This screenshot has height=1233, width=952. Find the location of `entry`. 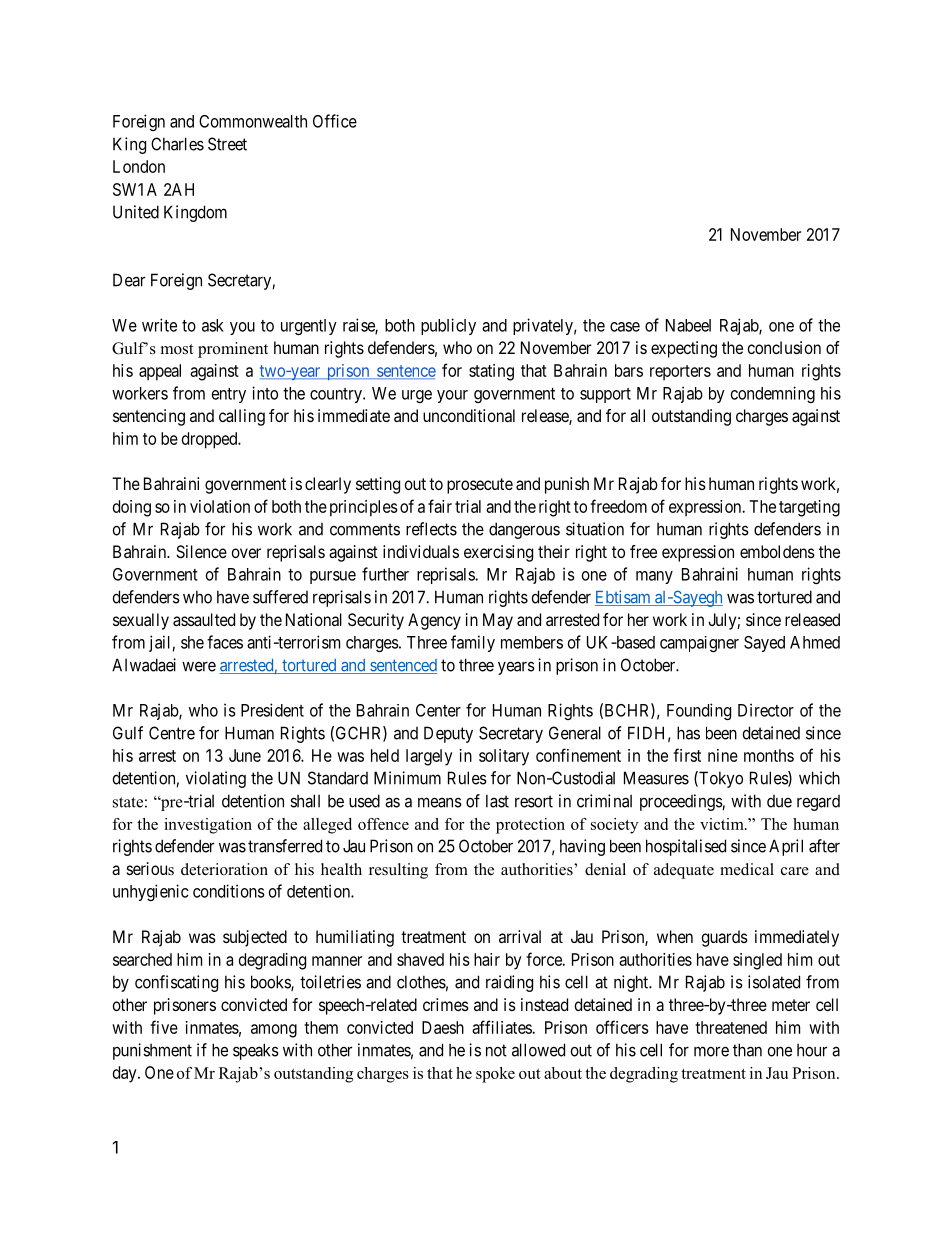

entry is located at coordinates (229, 395).
